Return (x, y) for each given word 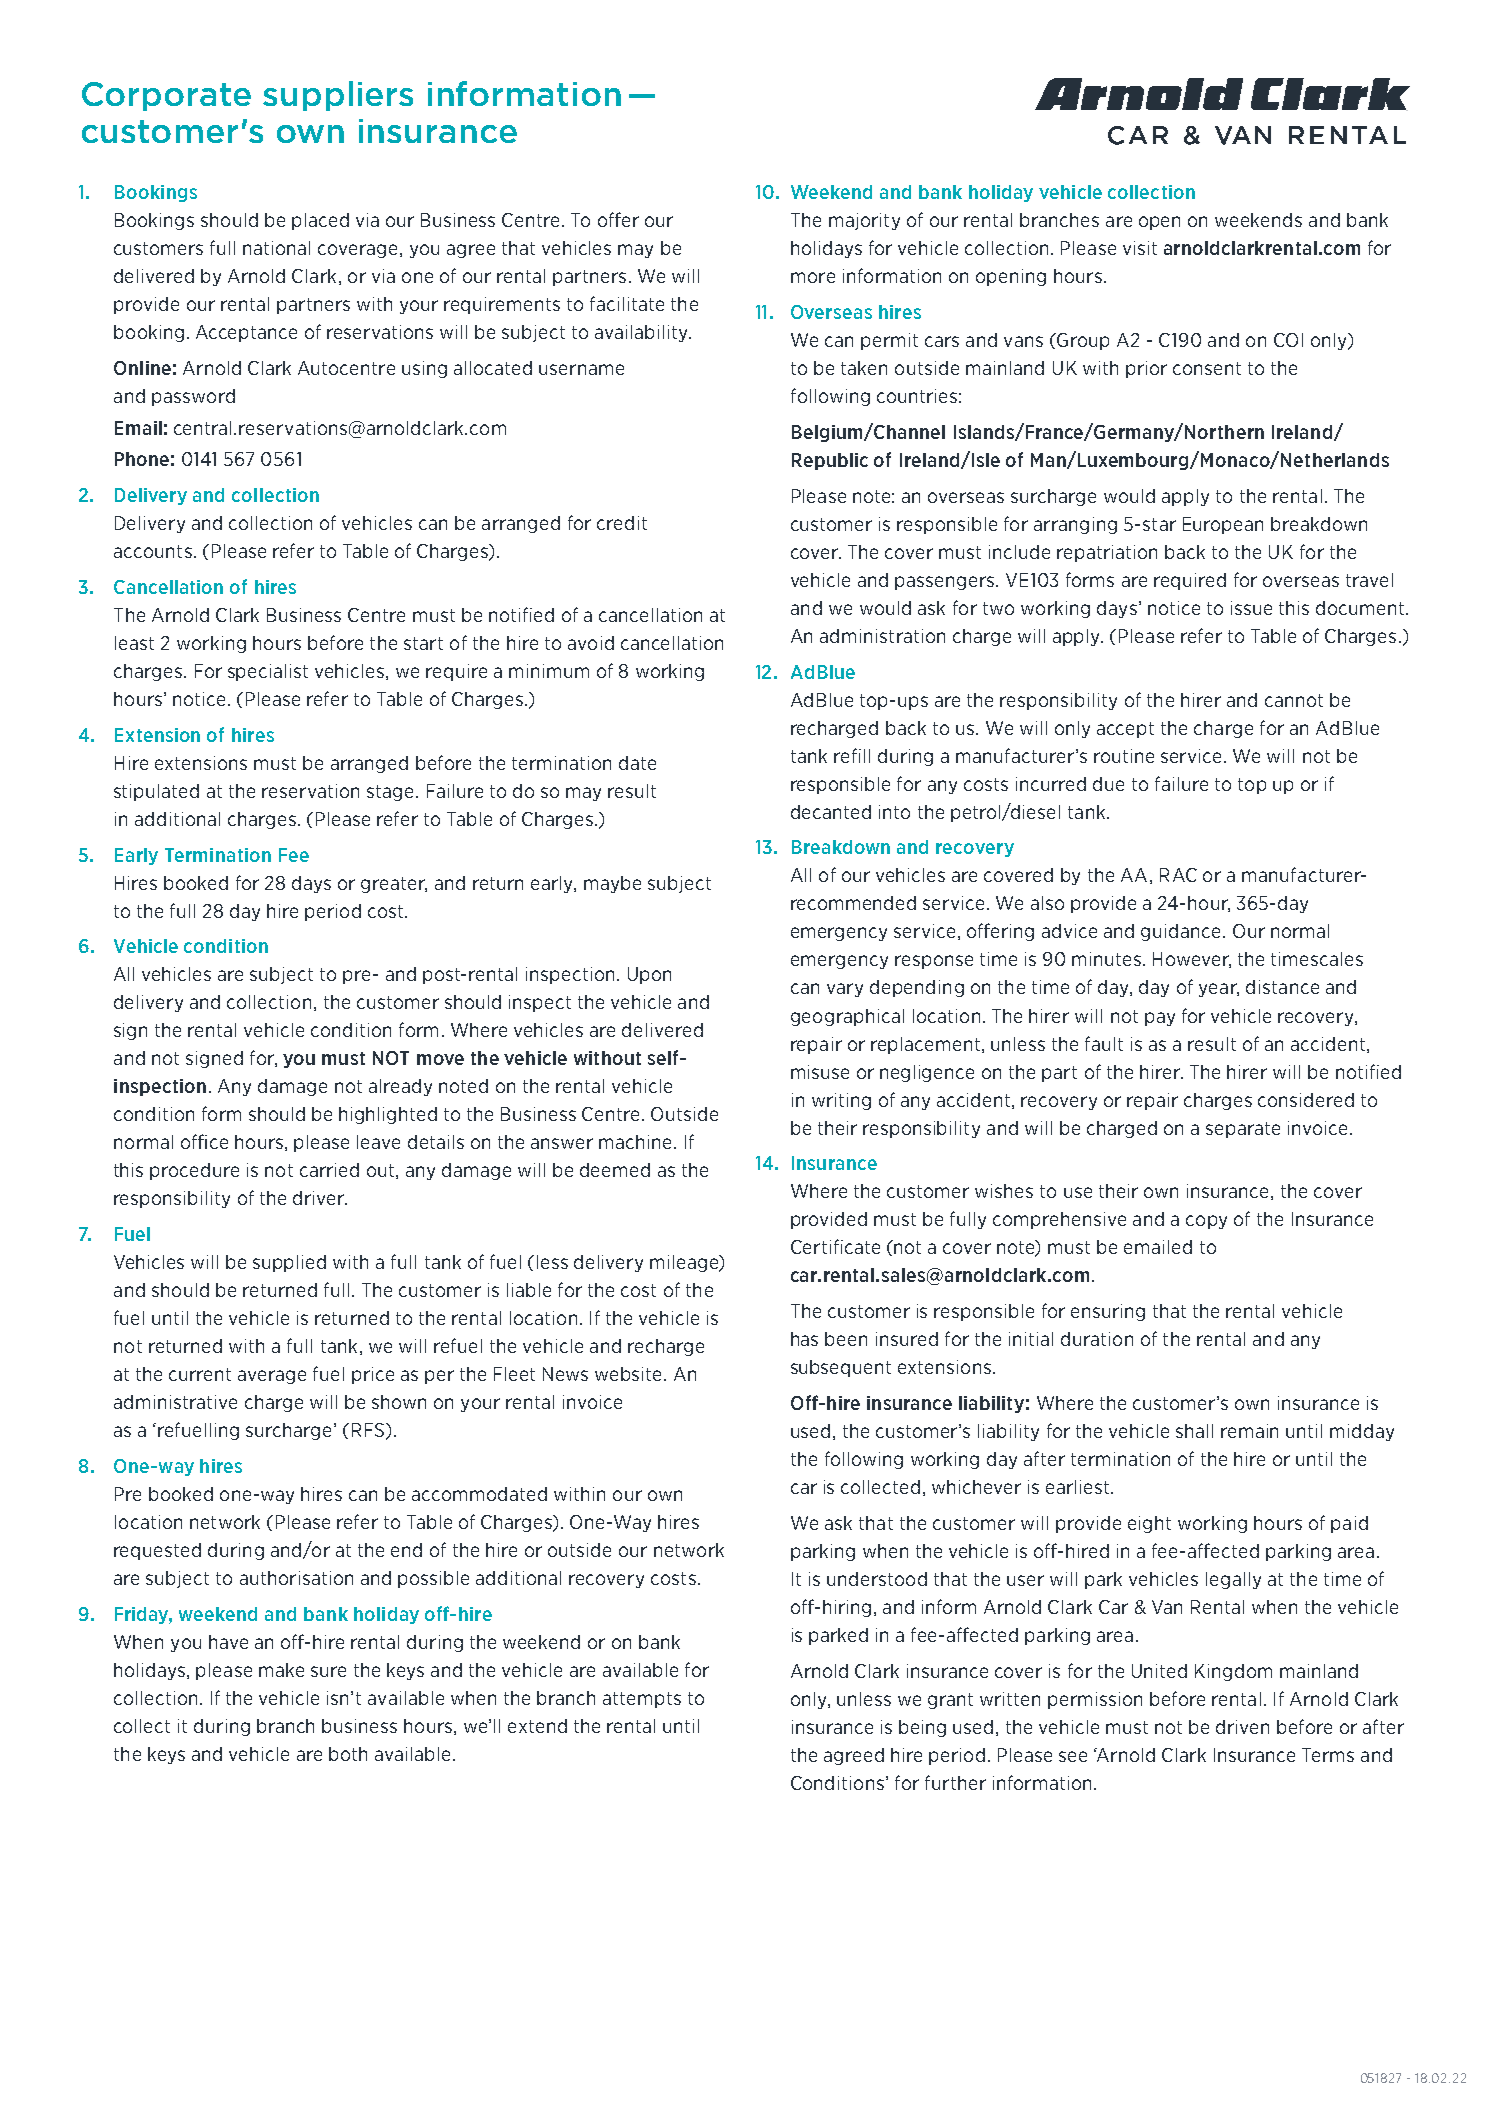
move (440, 1059)
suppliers (338, 96)
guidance (1180, 932)
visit (1140, 248)
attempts (642, 1700)
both (348, 1754)
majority (864, 221)
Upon (649, 975)
